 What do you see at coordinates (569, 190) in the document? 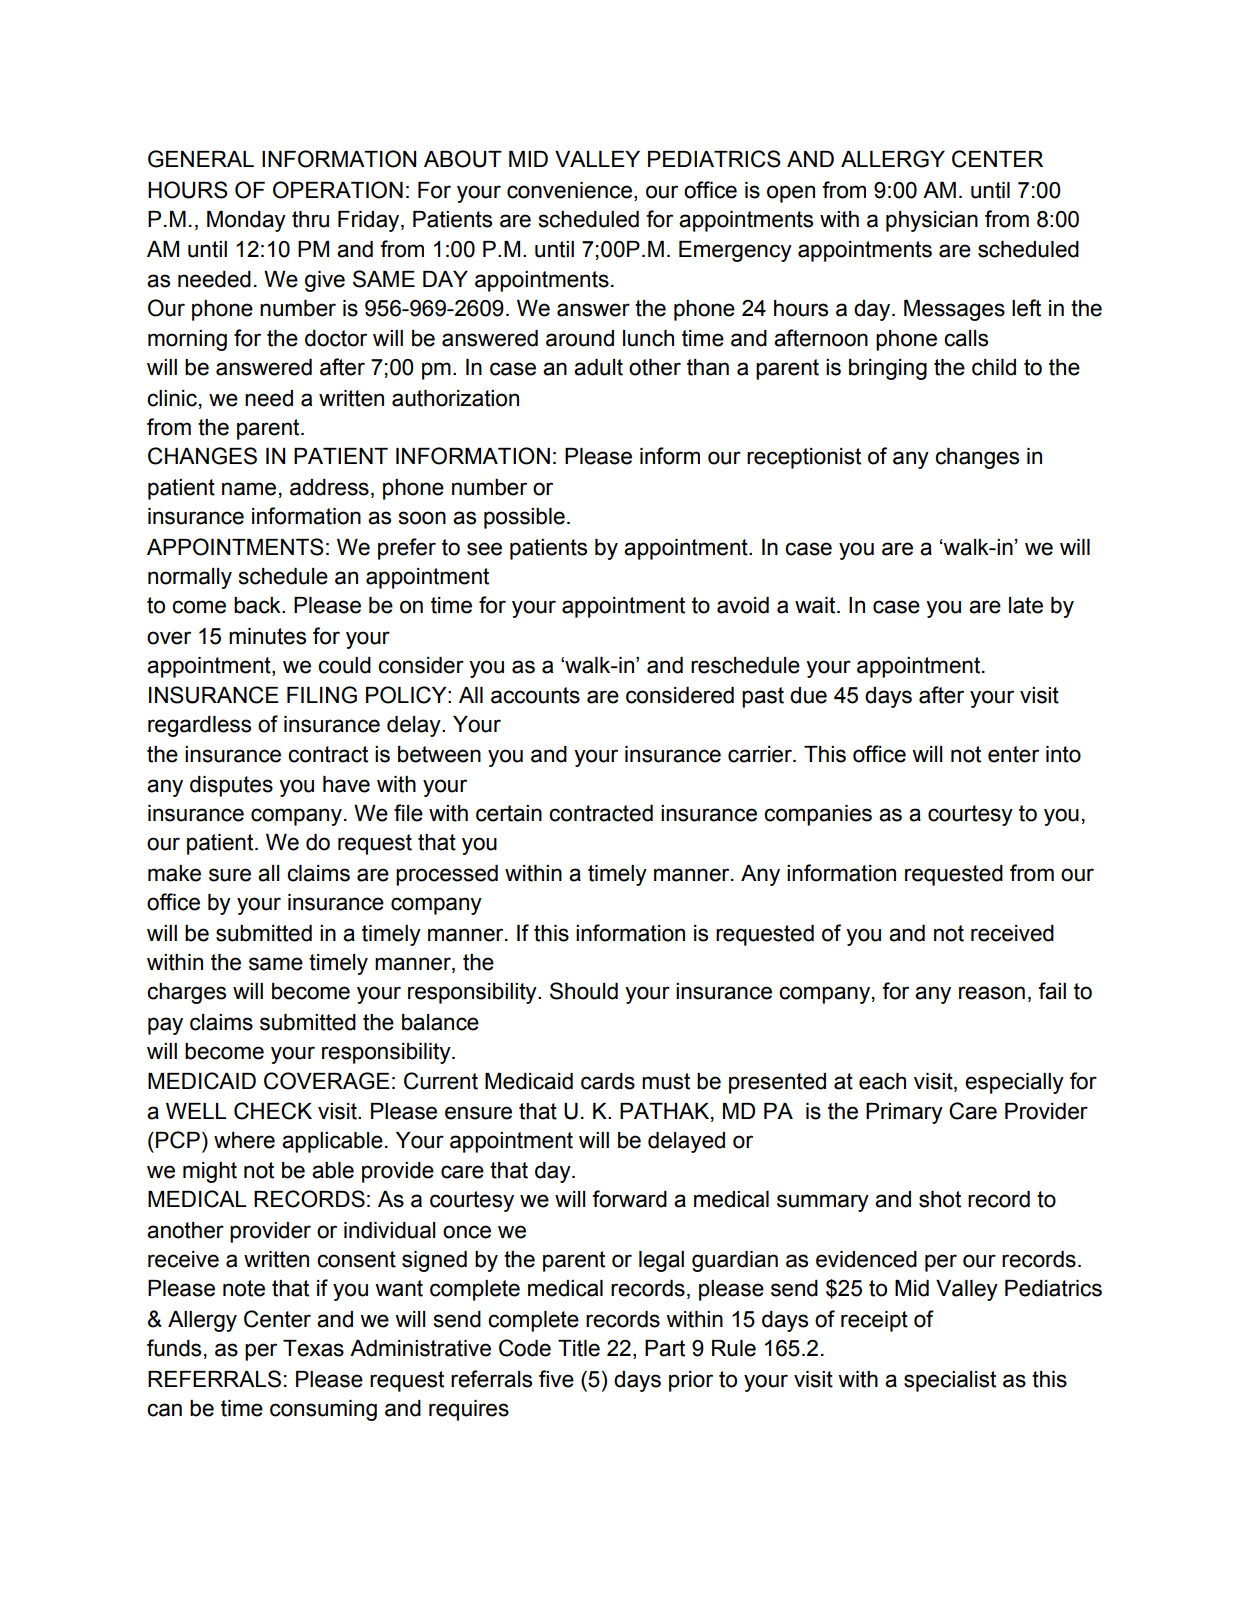
I see `convenience` at bounding box center [569, 190].
